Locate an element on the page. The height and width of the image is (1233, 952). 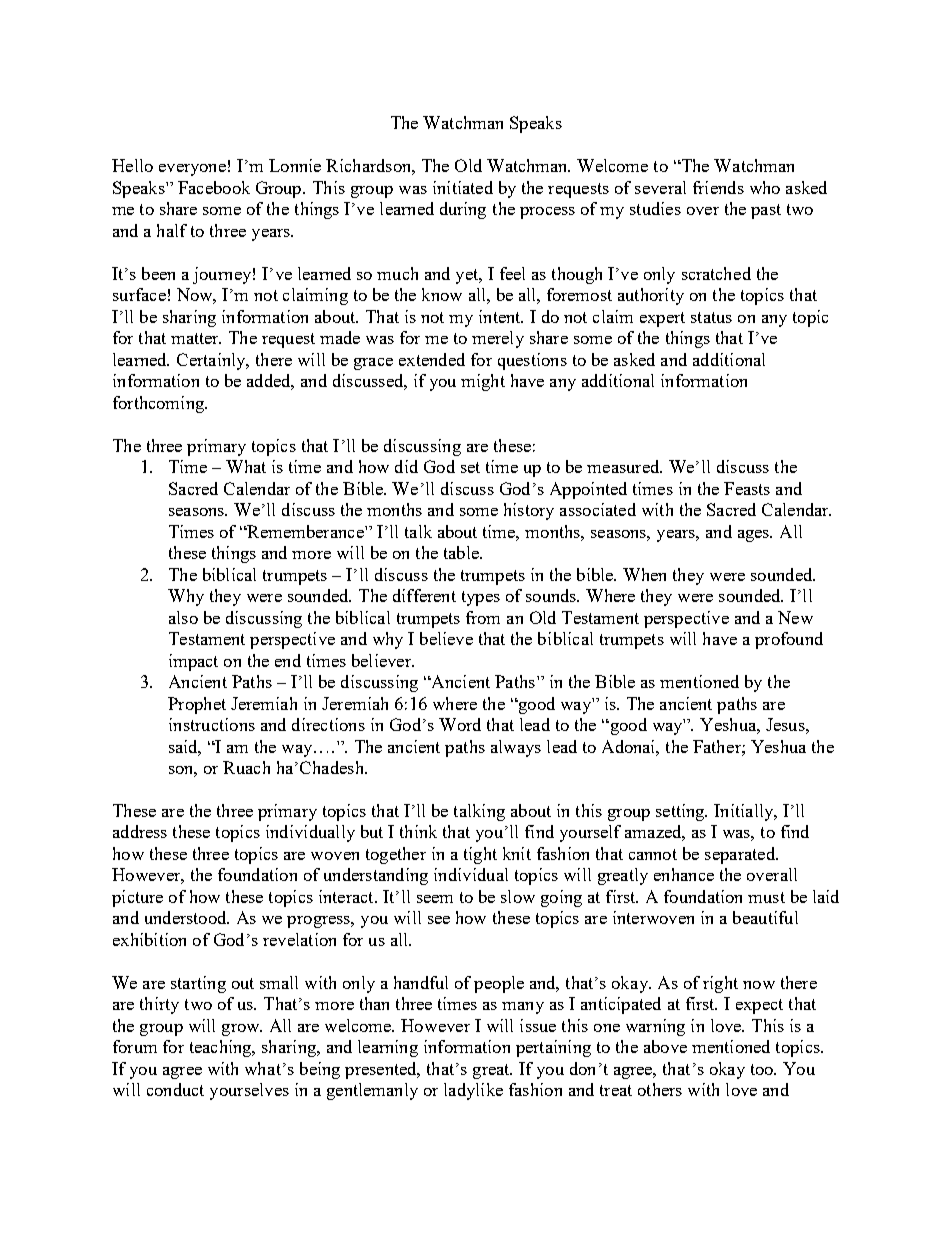
initiated is located at coordinates (463, 187).
